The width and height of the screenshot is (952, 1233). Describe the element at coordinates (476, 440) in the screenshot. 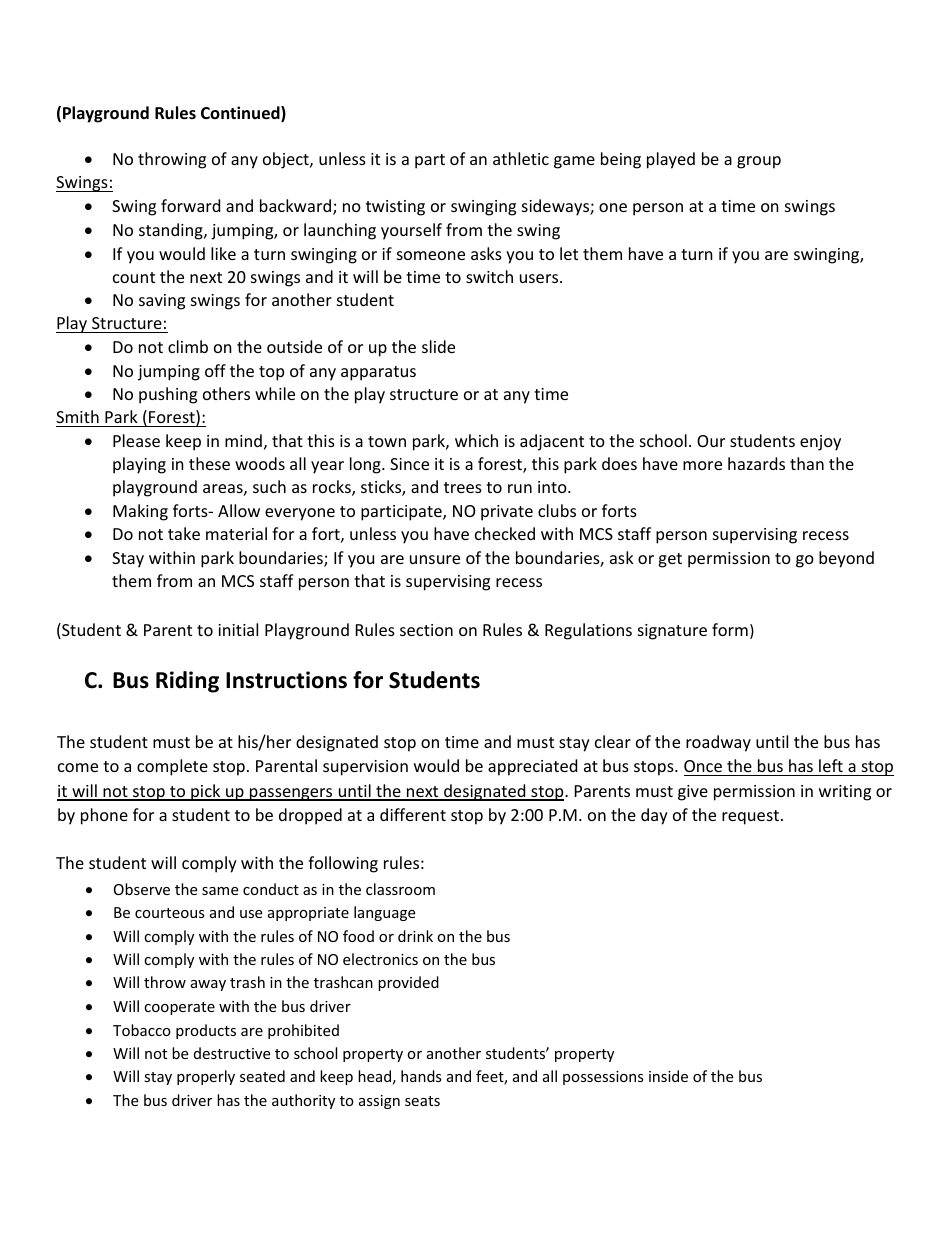

I see `which` at that location.
